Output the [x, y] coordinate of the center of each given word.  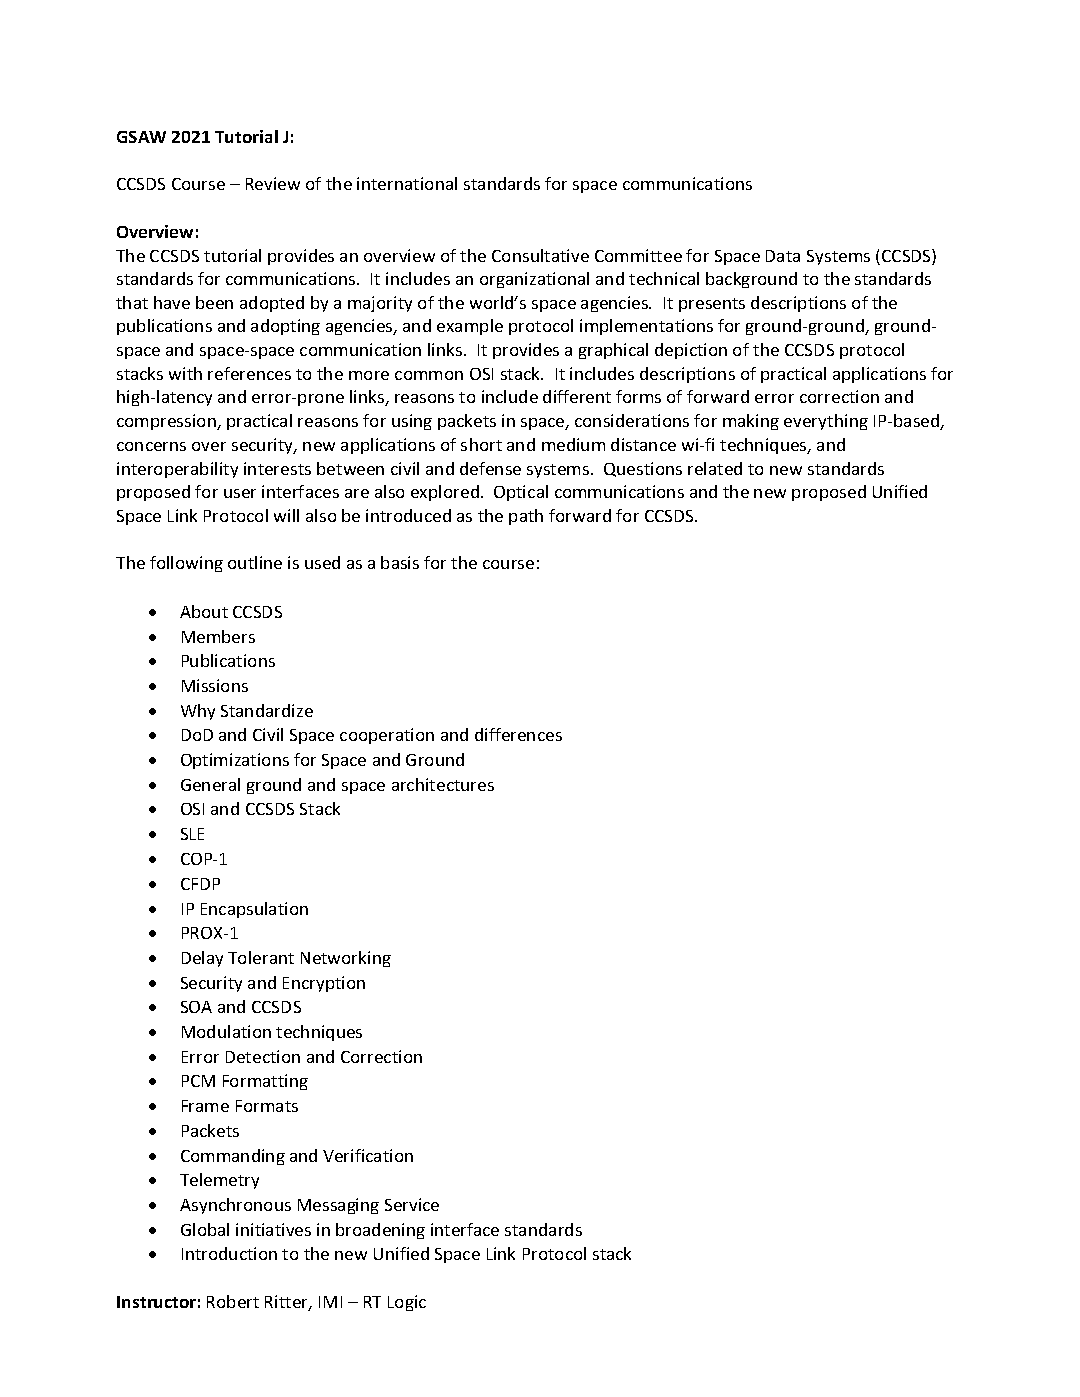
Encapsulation [254, 910]
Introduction [229, 1253]
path [526, 517]
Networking [346, 959]
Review [273, 183]
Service [412, 1204]
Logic [407, 1303]
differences [518, 734]
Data [783, 256]
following [186, 564]
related [715, 468]
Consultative [540, 255]
